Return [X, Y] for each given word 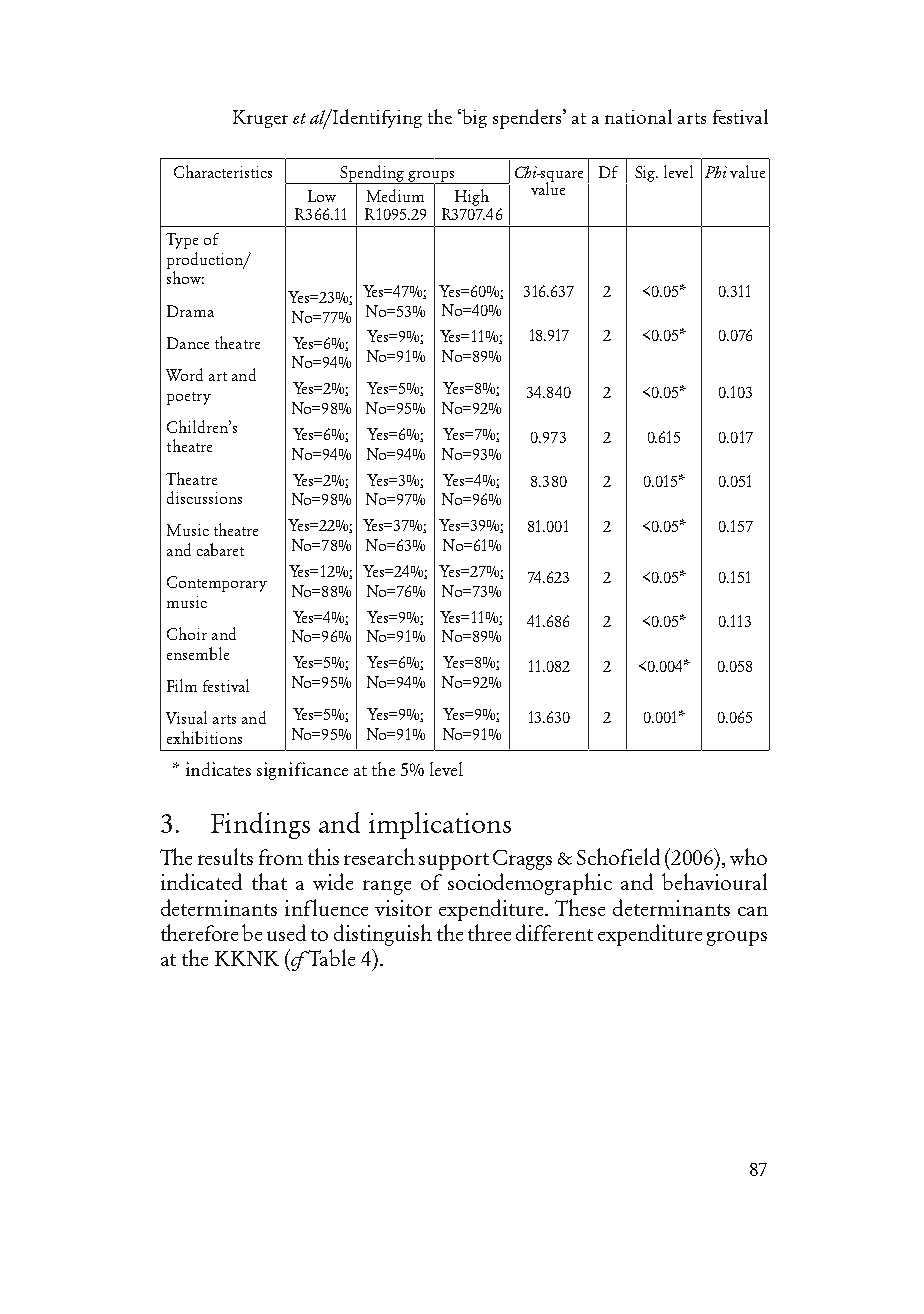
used [286, 932]
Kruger [260, 119]
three [489, 932]
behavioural [714, 881]
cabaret [220, 549]
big [474, 118]
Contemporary [217, 584]
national [638, 116]
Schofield [618, 856]
